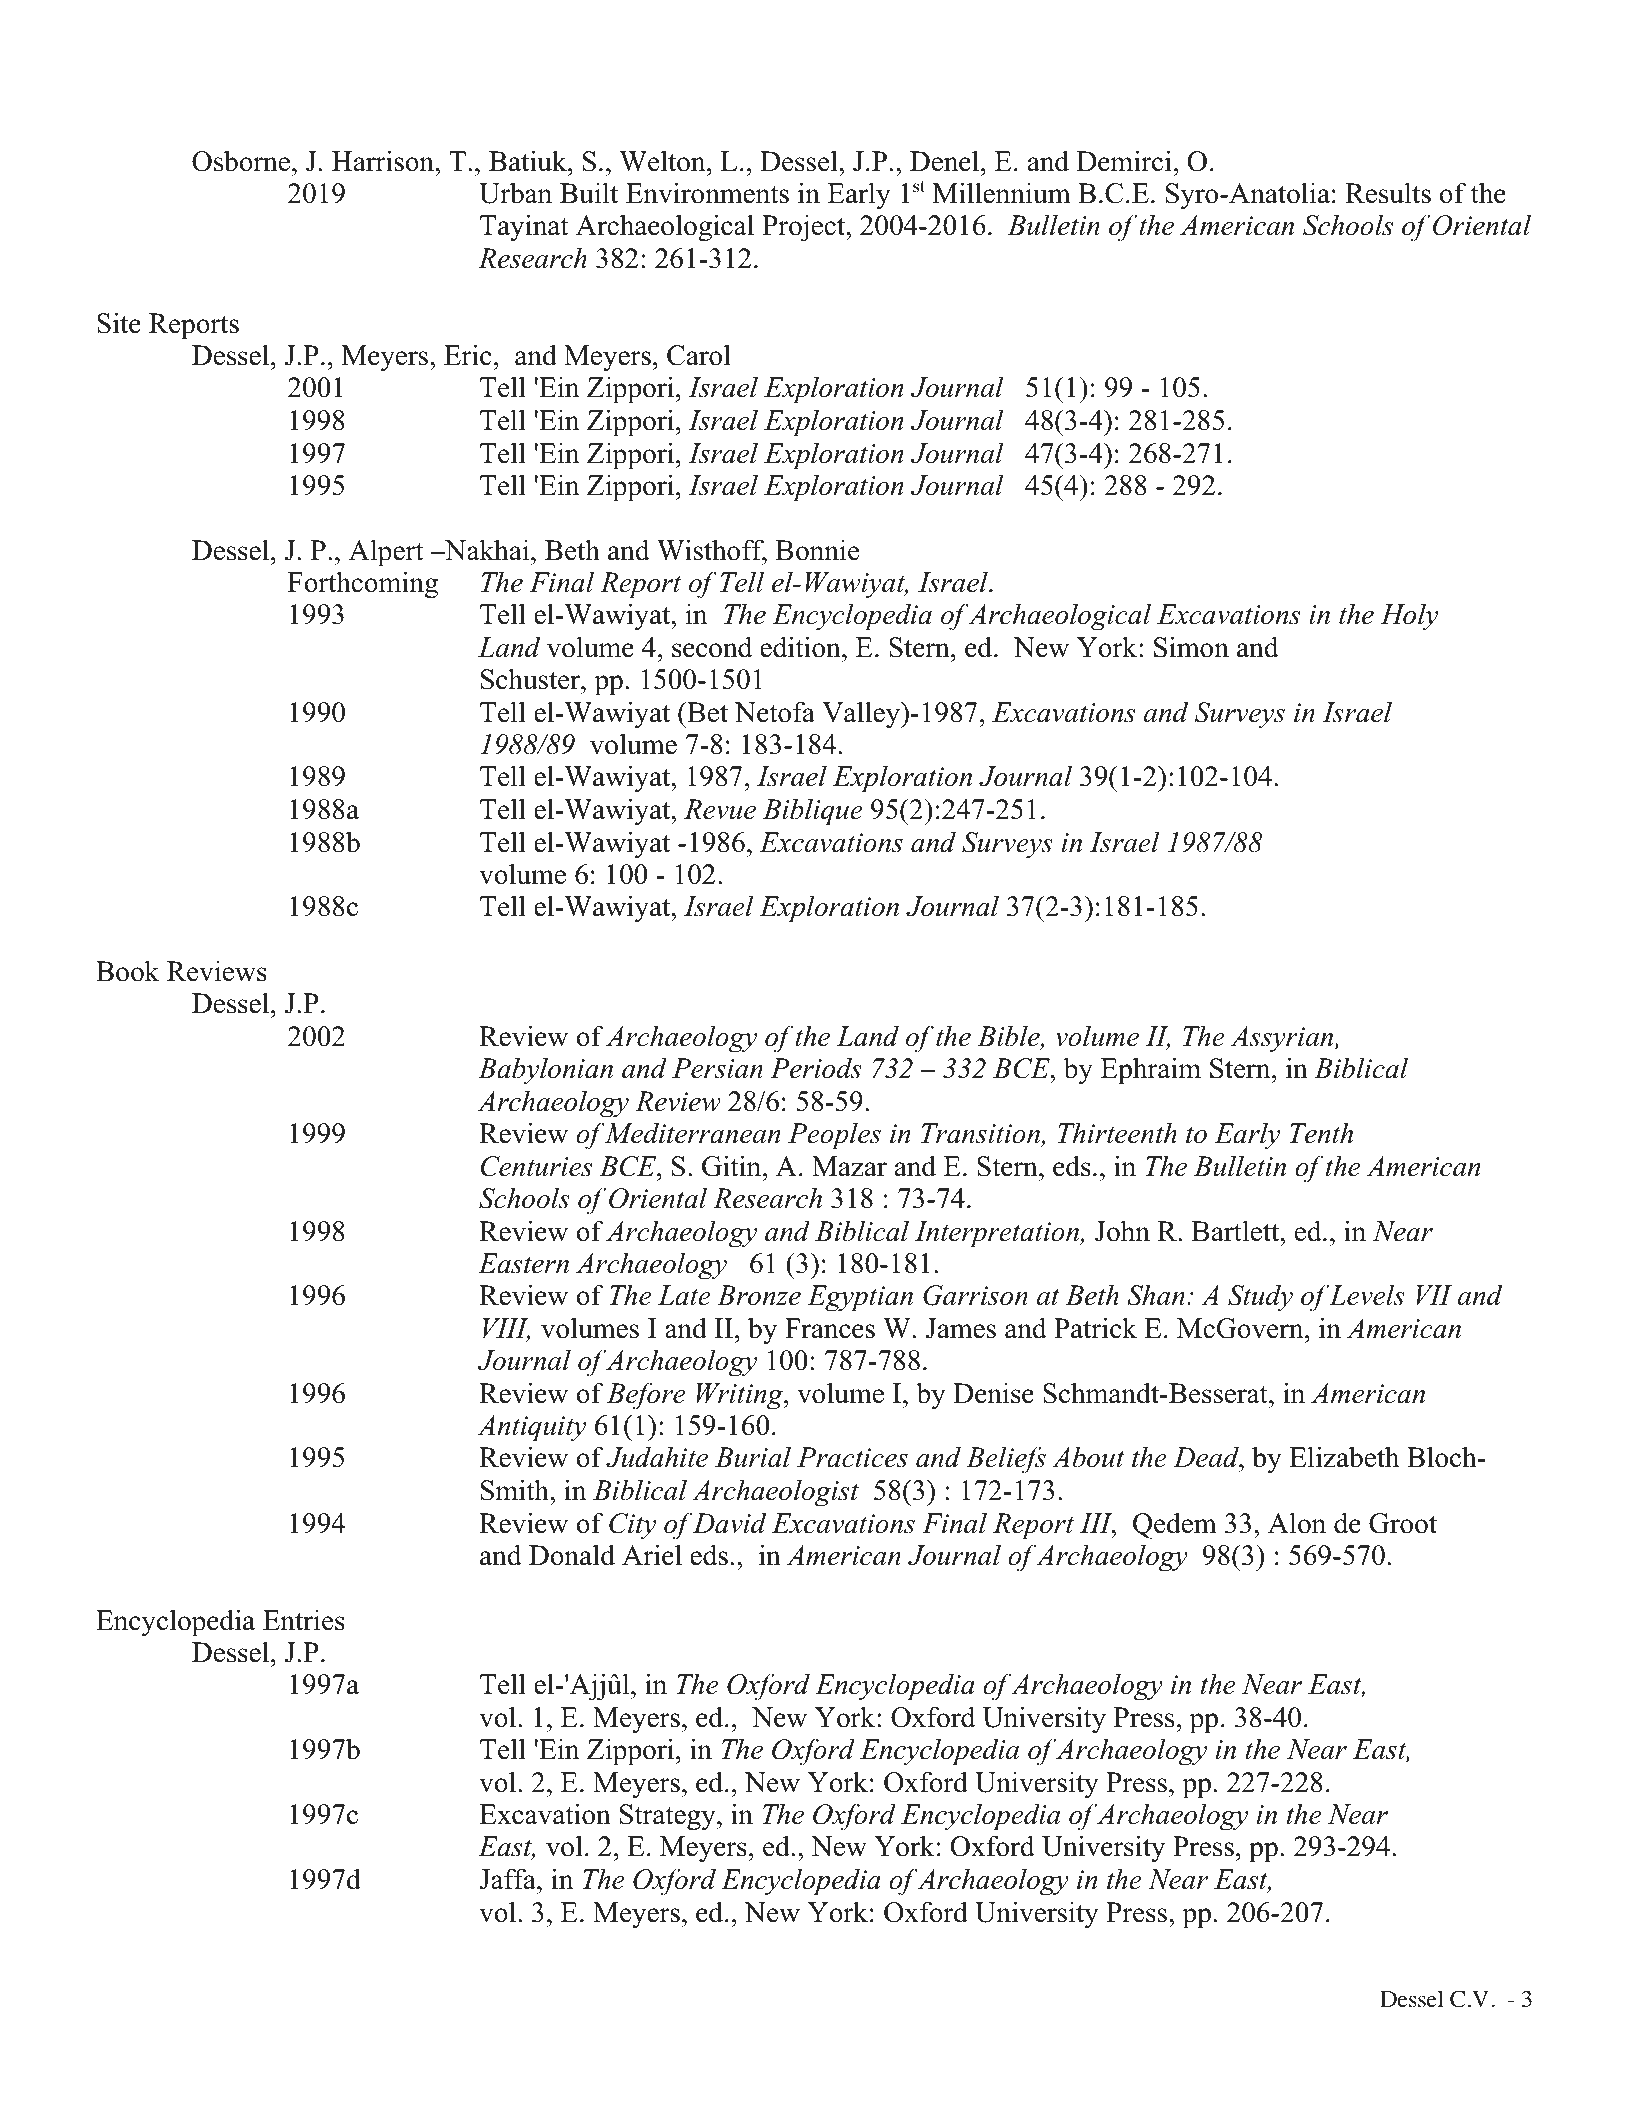  I want to click on Book, so click(127, 971).
